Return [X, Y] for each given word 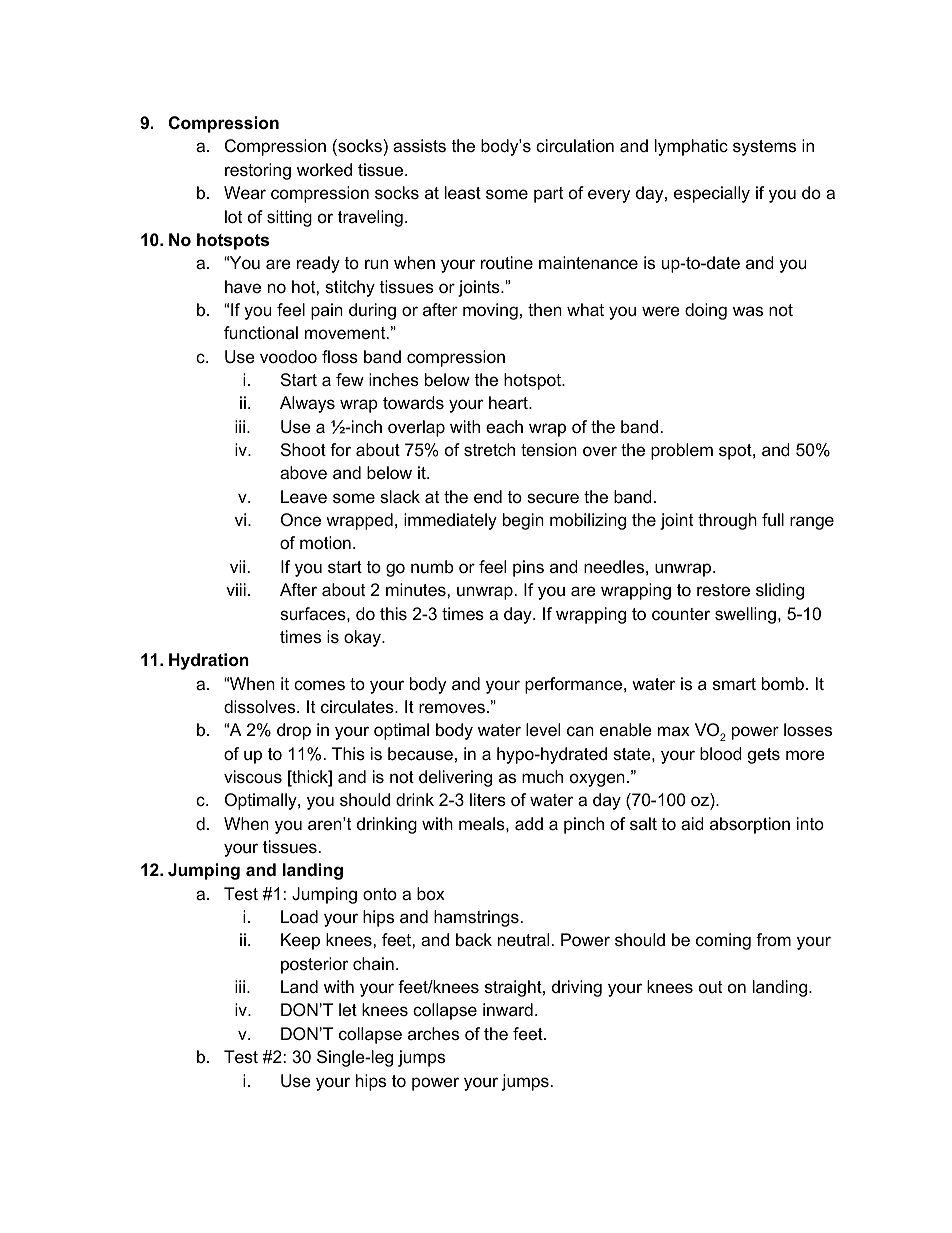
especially [712, 194]
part [548, 195]
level [543, 730]
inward [508, 1009]
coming [723, 941]
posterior [314, 965]
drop [294, 731]
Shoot [303, 449]
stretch [489, 449]
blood [721, 754]
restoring [258, 171]
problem [682, 451]
